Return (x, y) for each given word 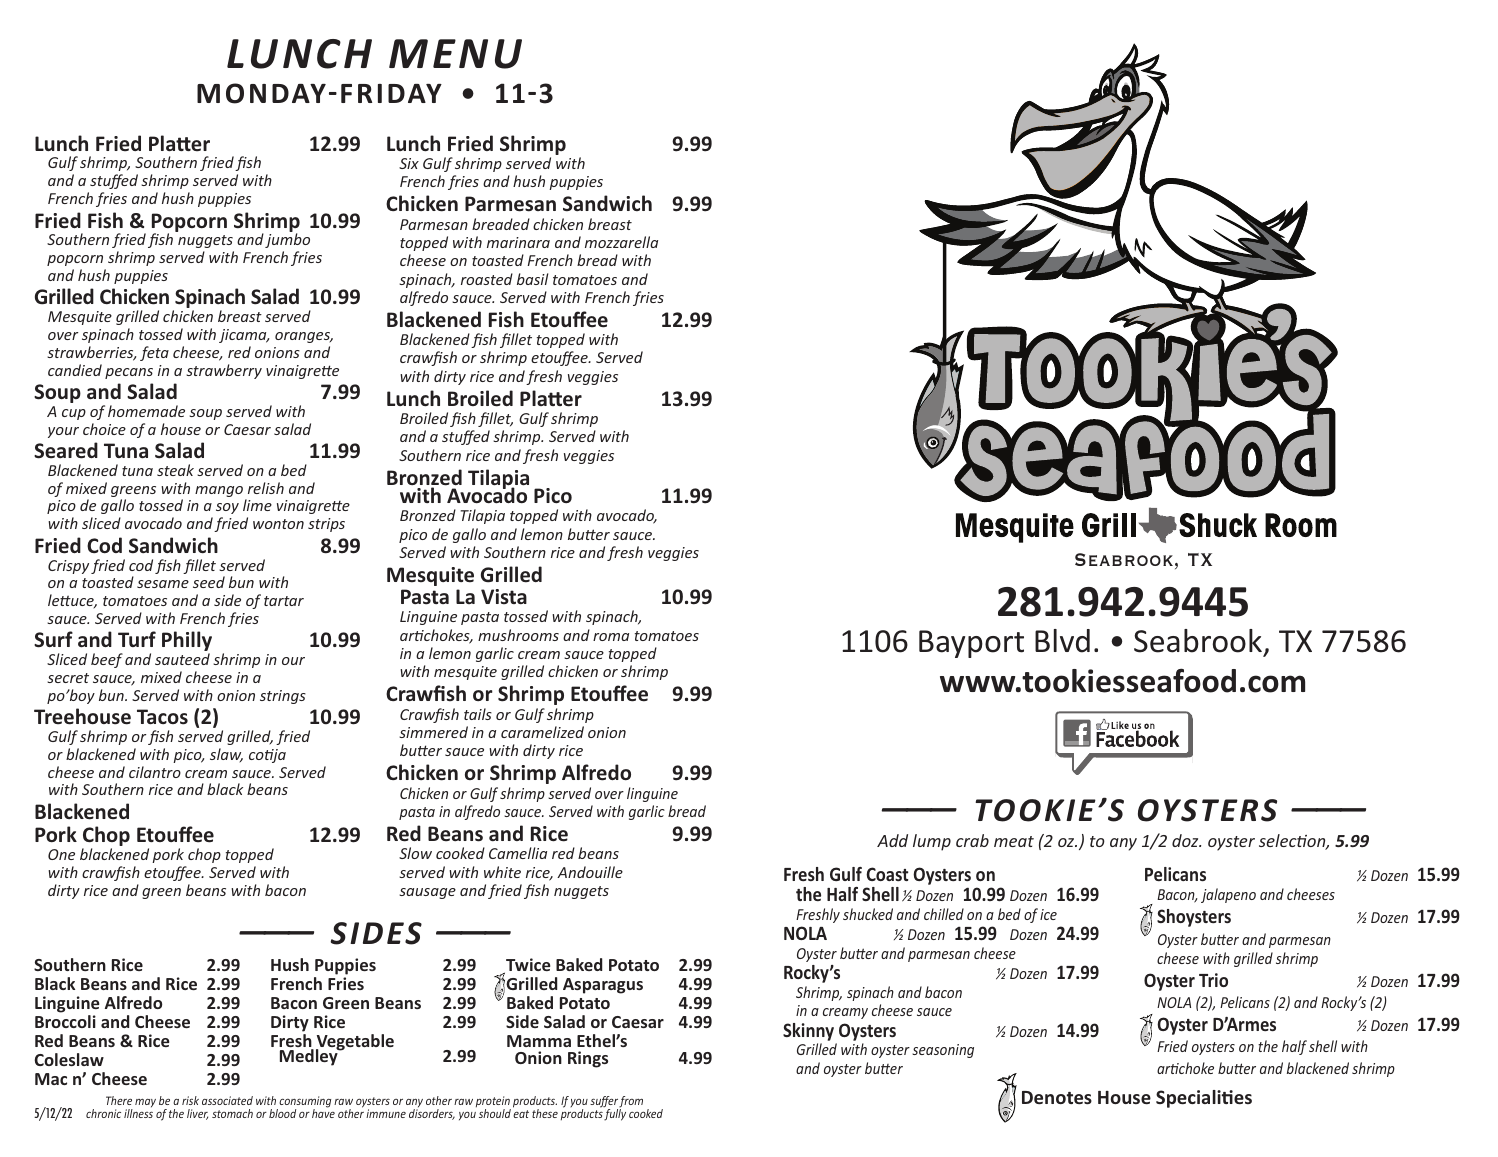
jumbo (287, 240)
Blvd (1062, 641)
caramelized (542, 732)
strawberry (224, 371)
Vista (504, 597)
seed (209, 582)
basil (532, 279)
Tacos (162, 717)
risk (190, 1100)
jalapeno (1228, 895)
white (502, 872)
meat (1014, 841)
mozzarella (621, 242)
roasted (487, 279)
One (61, 854)
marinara (518, 242)
